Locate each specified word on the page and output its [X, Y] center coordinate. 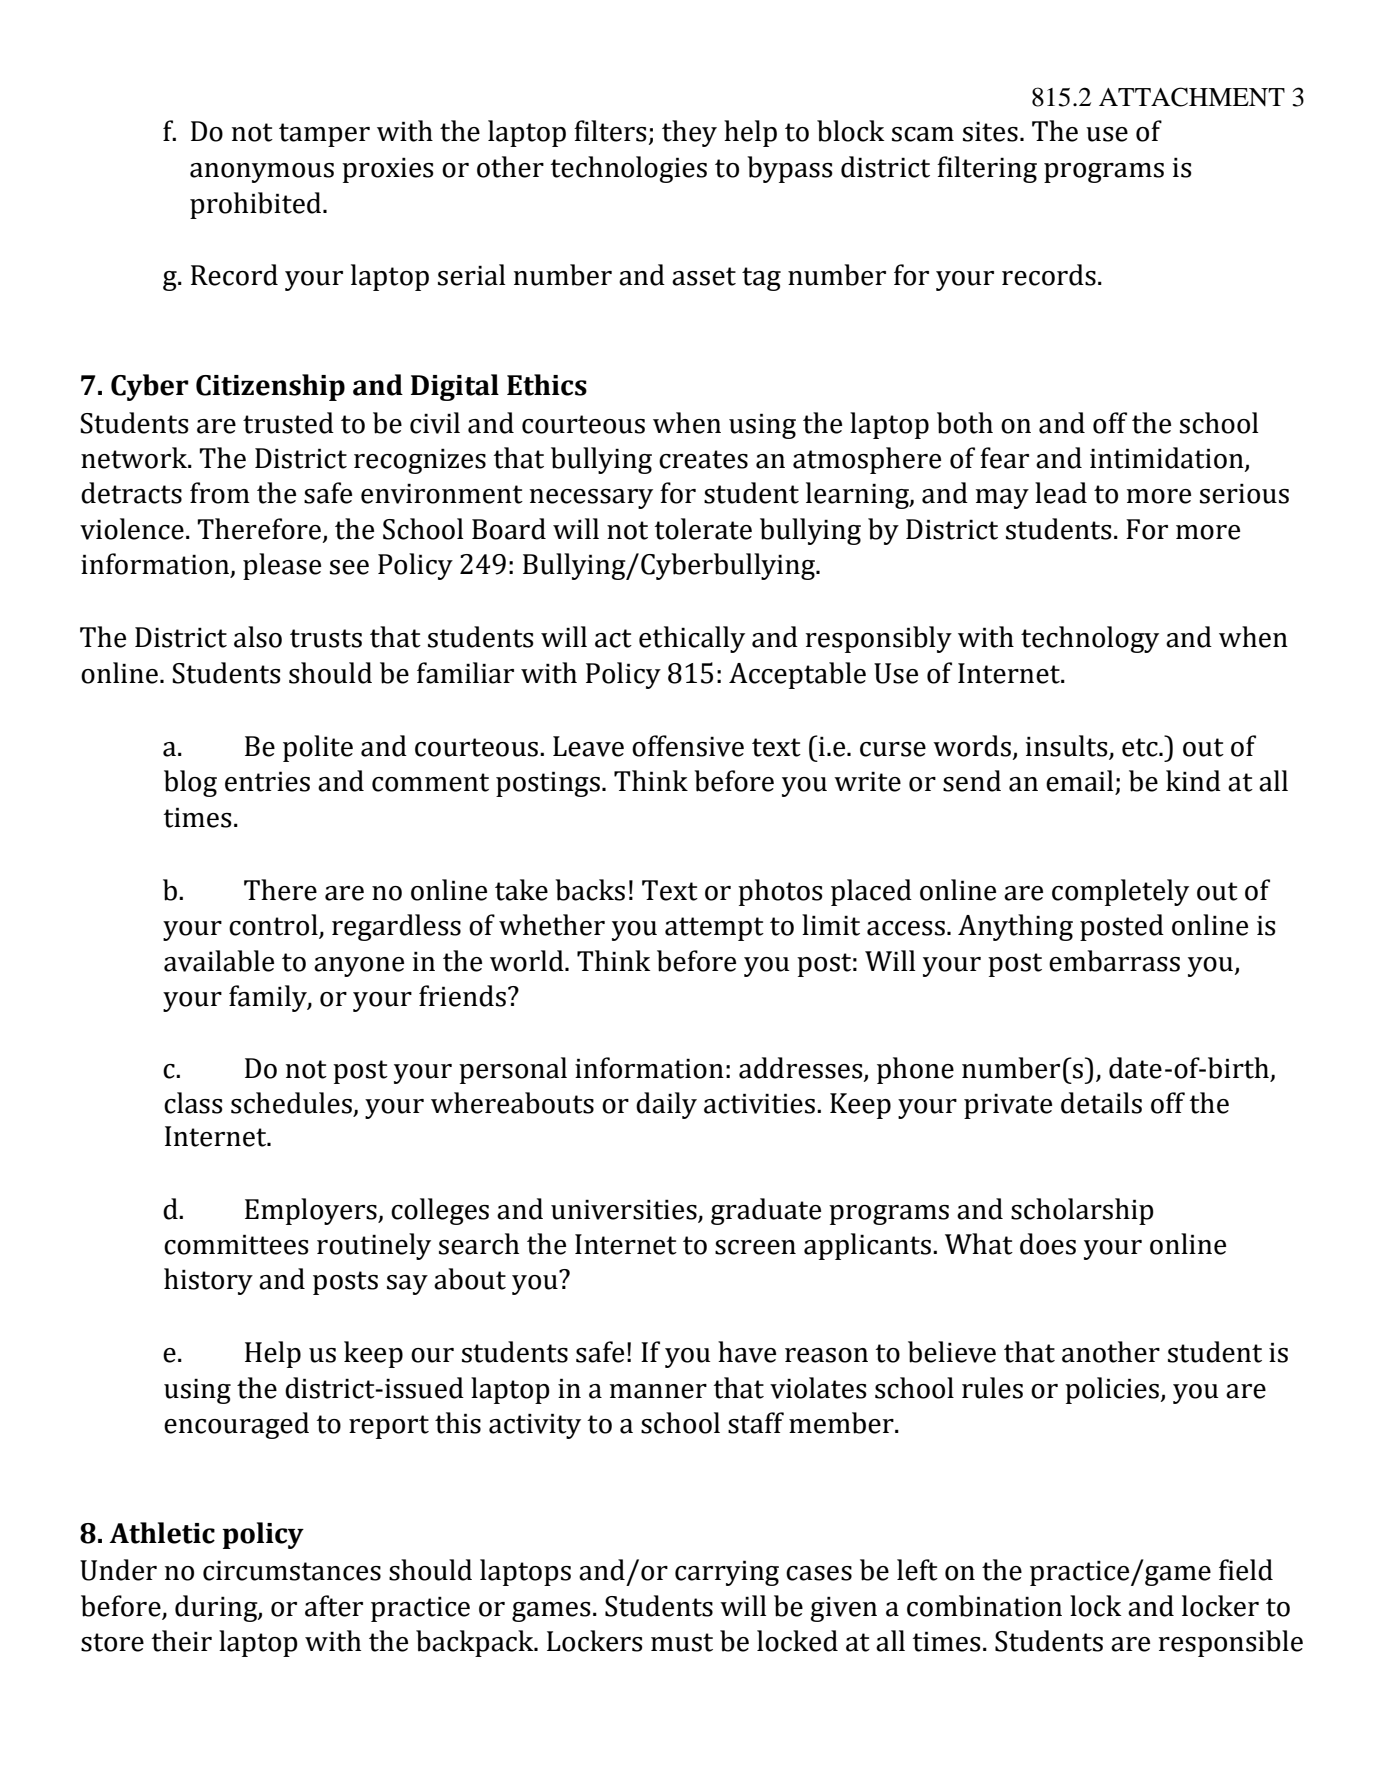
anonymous [262, 173]
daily [666, 1105]
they [689, 133]
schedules [291, 1103]
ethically [692, 639]
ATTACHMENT [1192, 97]
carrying [727, 1573]
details [1101, 1103]
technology [1090, 639]
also [258, 637]
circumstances [292, 1570]
